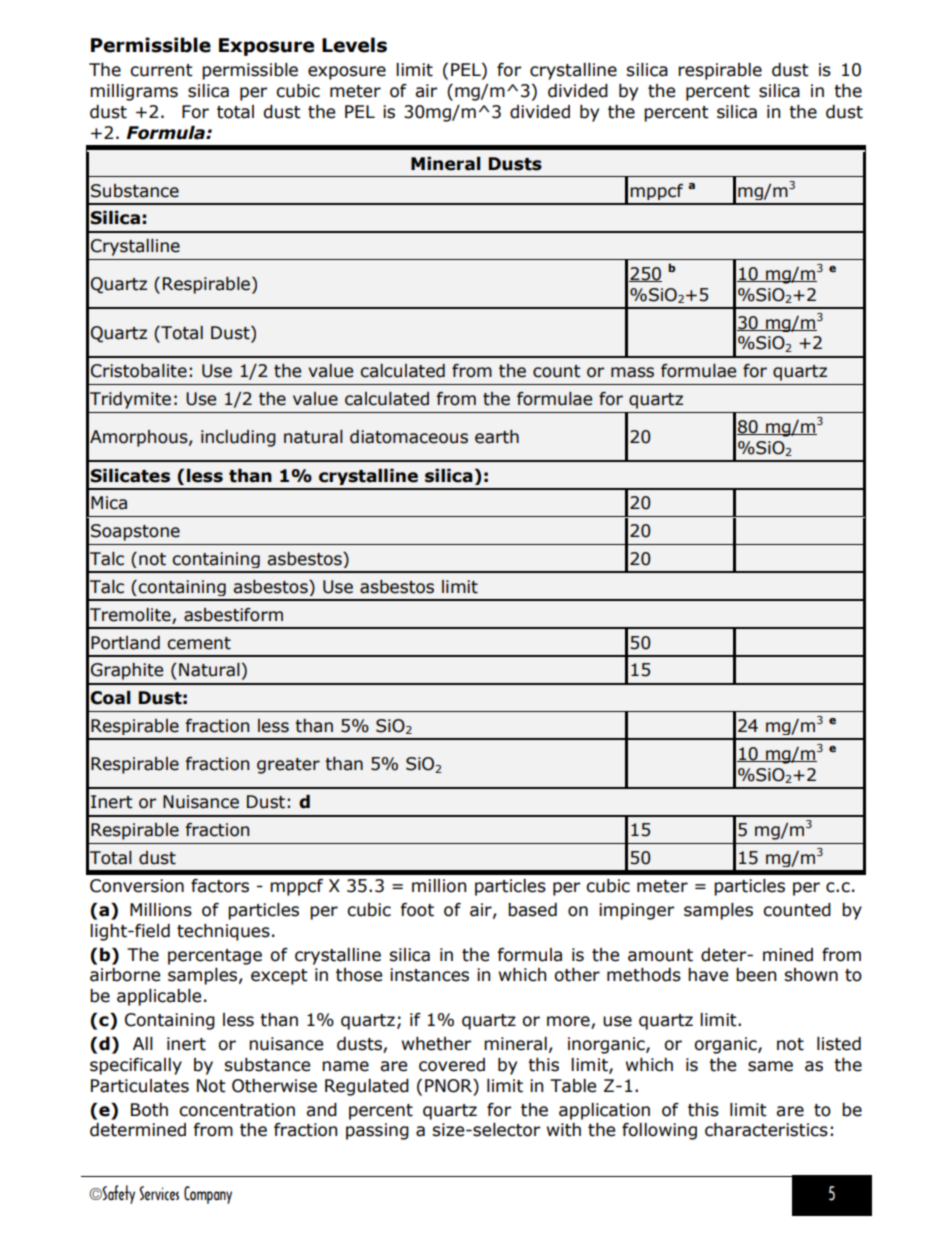 The width and height of the screenshot is (952, 1233). Describe the element at coordinates (632, 372) in the screenshot. I see `mass` at that location.
